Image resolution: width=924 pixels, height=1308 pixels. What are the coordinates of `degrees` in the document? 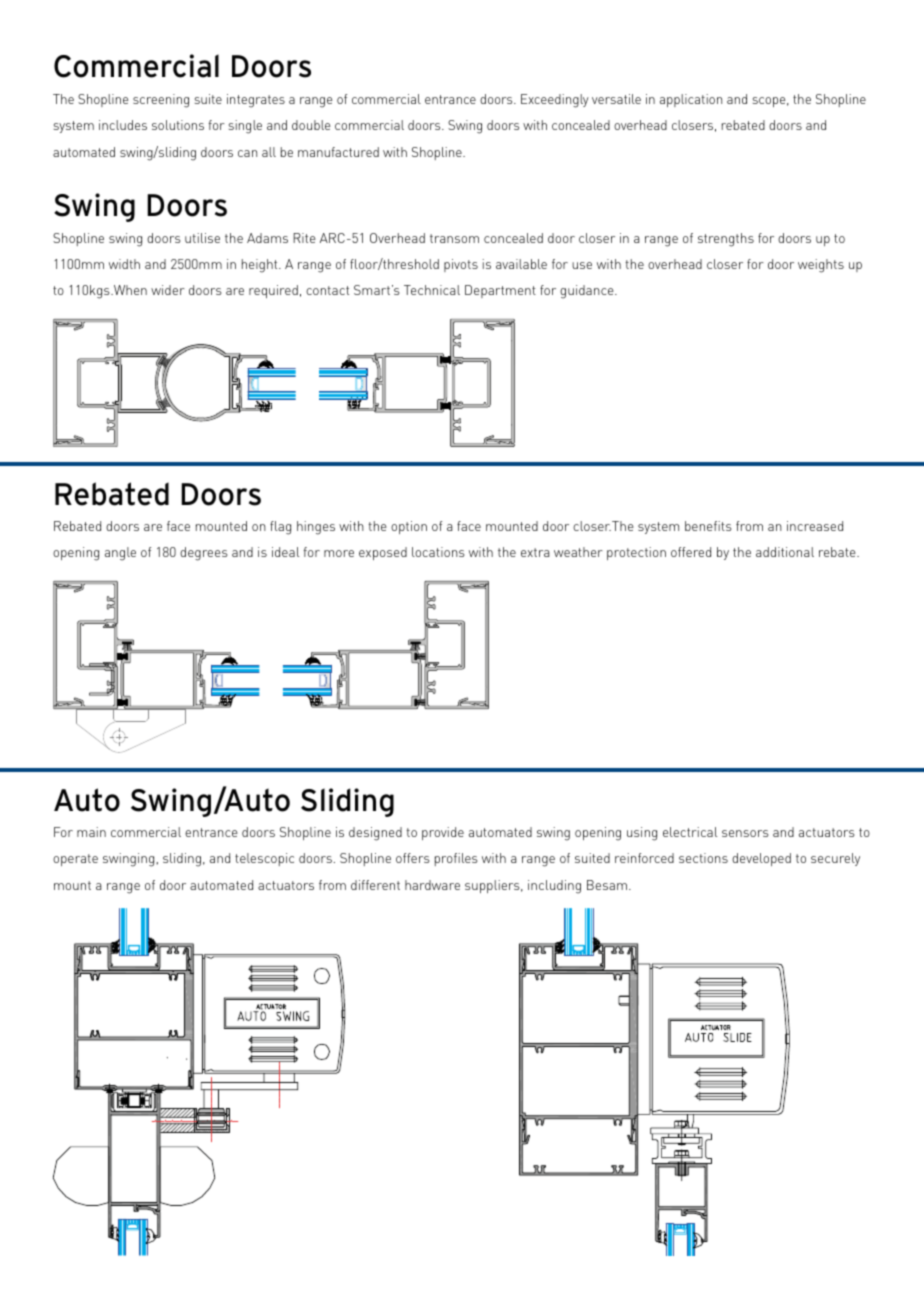 It's located at (204, 554).
